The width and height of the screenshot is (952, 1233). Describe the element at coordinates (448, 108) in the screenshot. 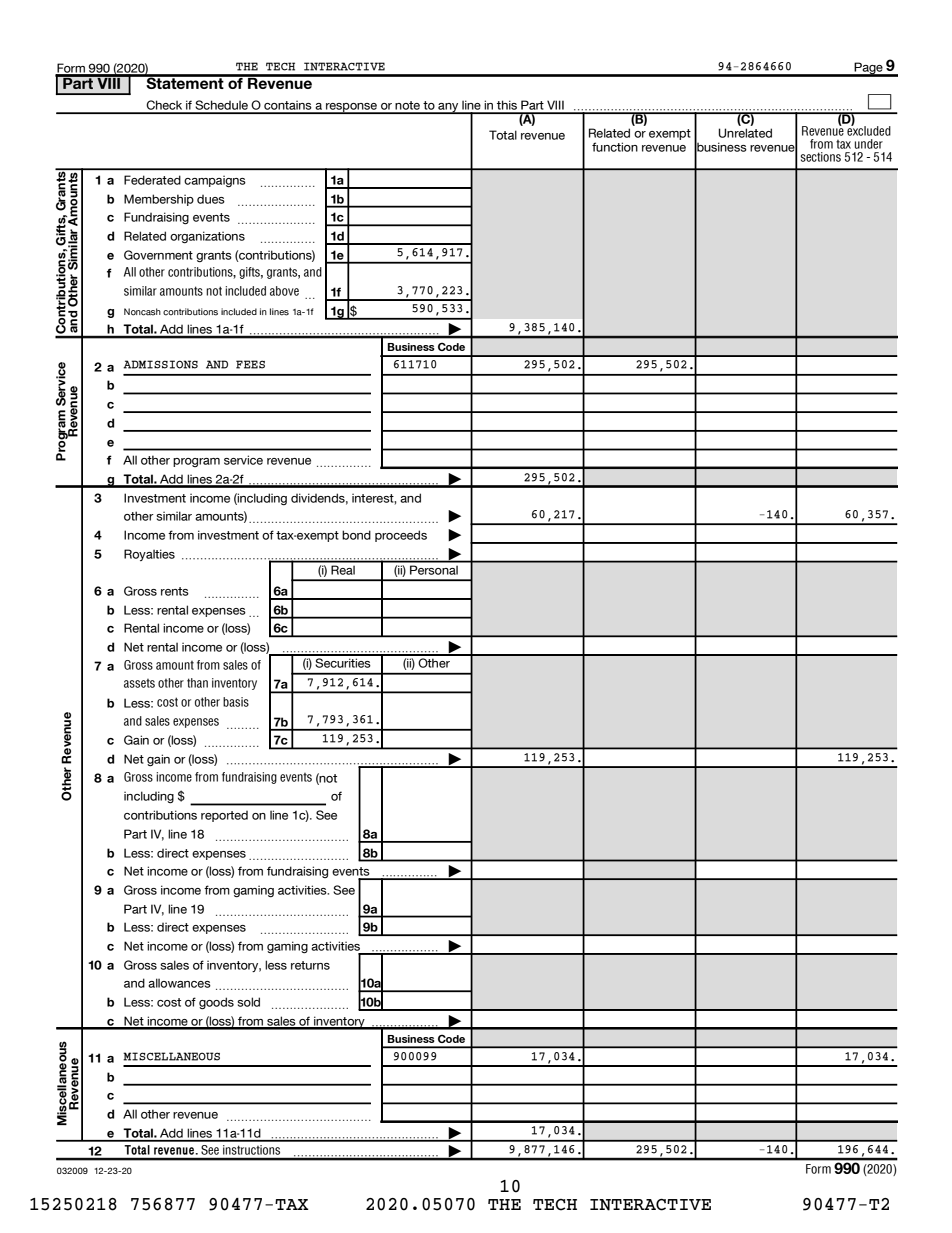

I see `any` at that location.
